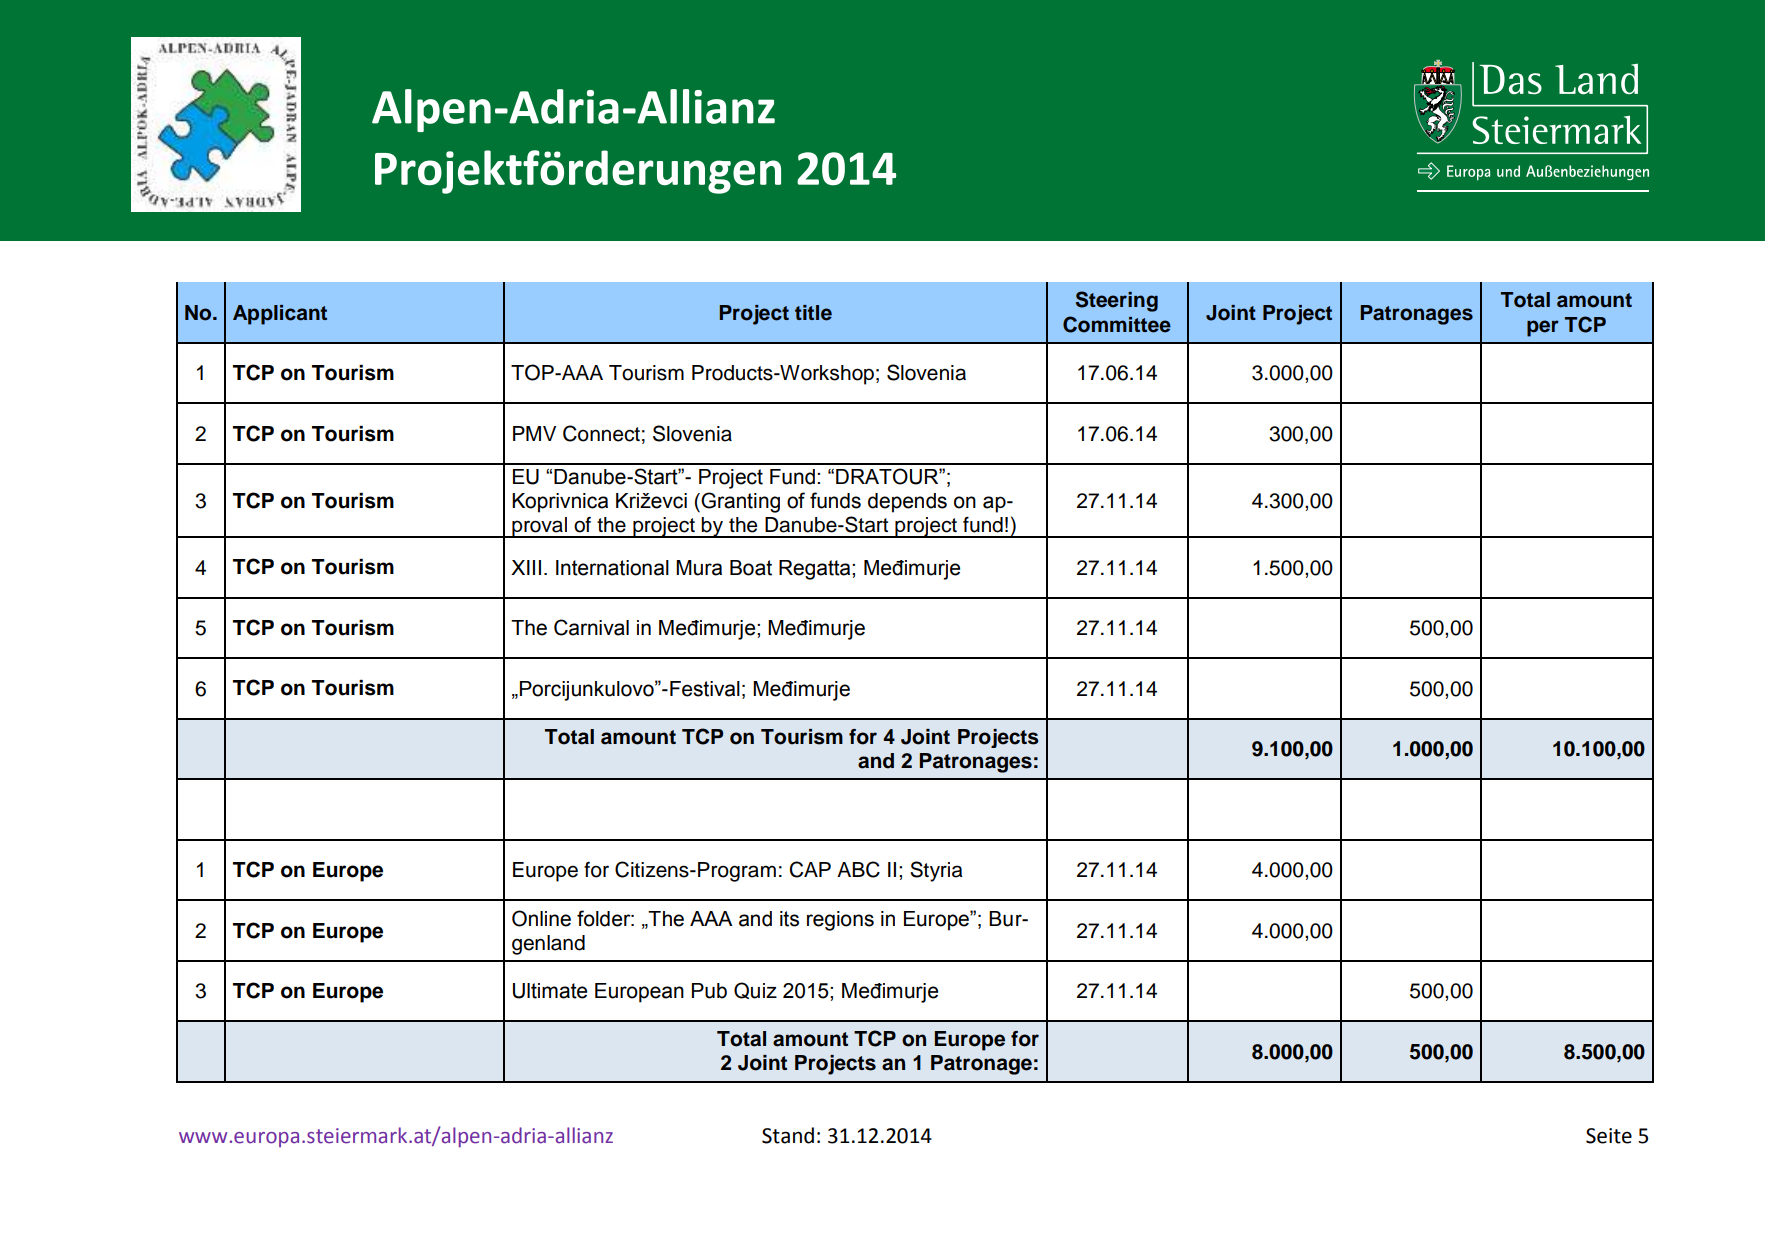 This page has width=1765, height=1248. I want to click on ABC, so click(858, 869).
